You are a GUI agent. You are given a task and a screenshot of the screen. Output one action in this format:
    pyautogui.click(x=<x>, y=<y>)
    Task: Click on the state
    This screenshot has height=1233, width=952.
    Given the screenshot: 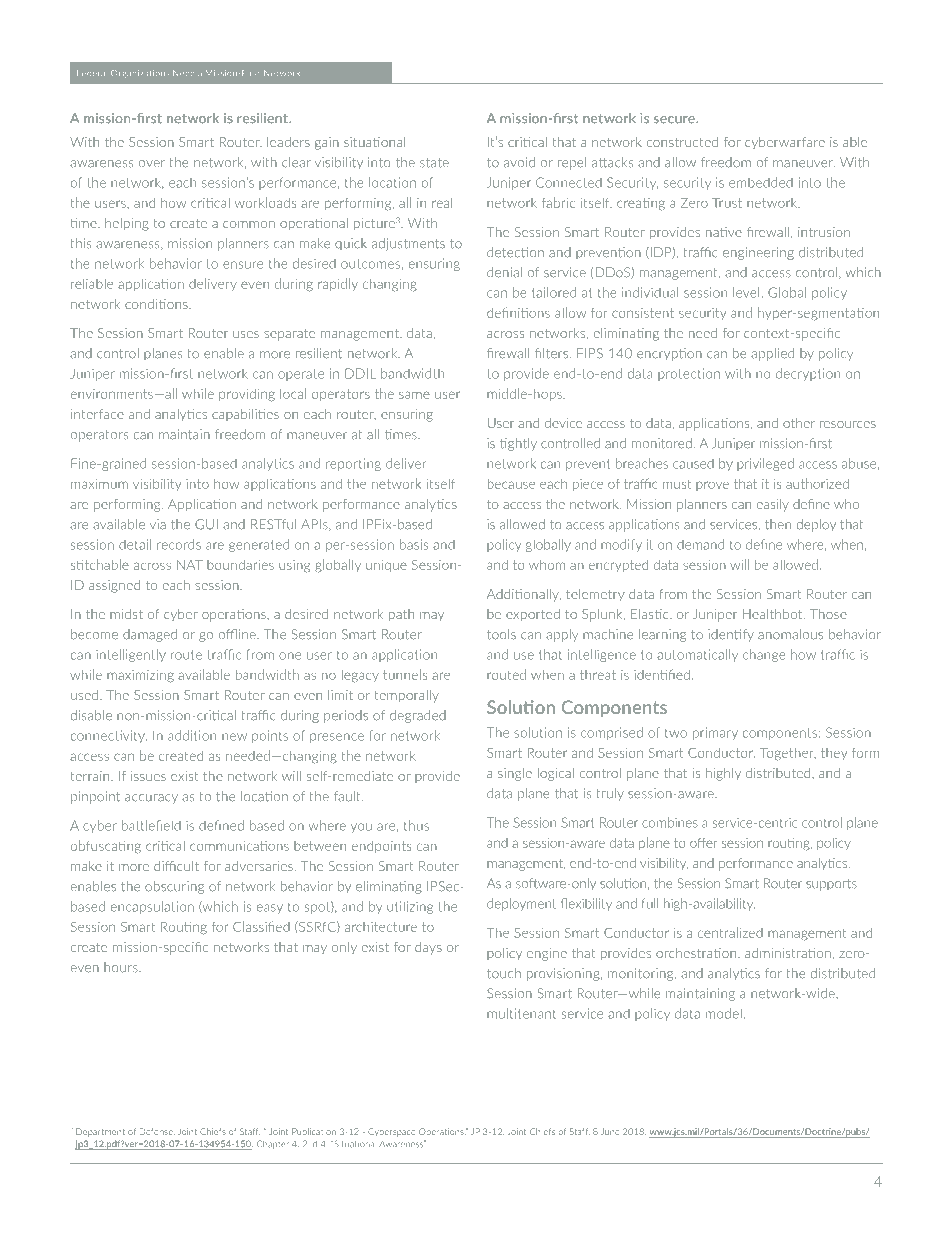 What is the action you would take?
    pyautogui.click(x=434, y=163)
